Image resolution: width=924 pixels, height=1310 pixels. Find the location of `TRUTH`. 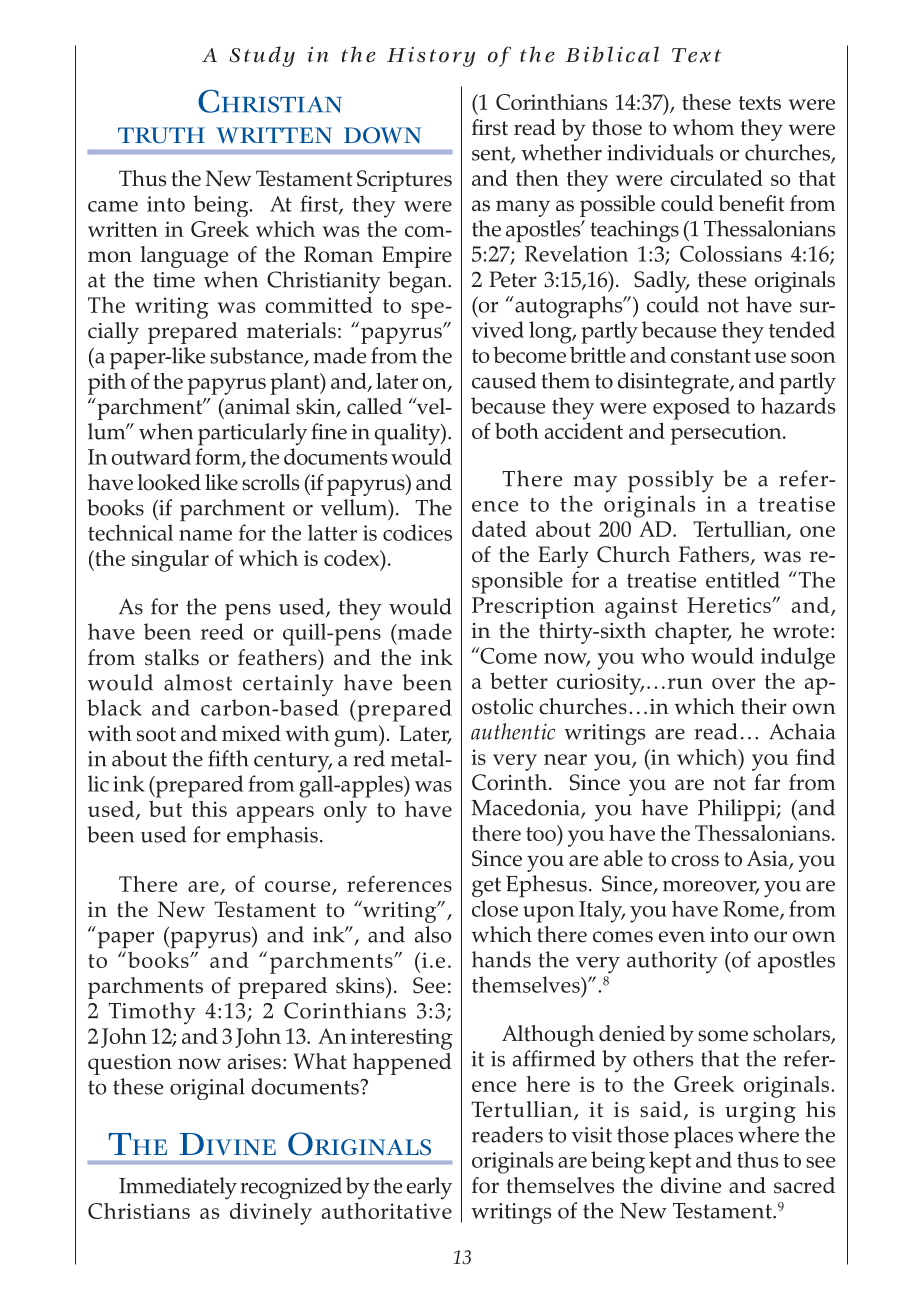

TRUTH is located at coordinates (161, 135).
